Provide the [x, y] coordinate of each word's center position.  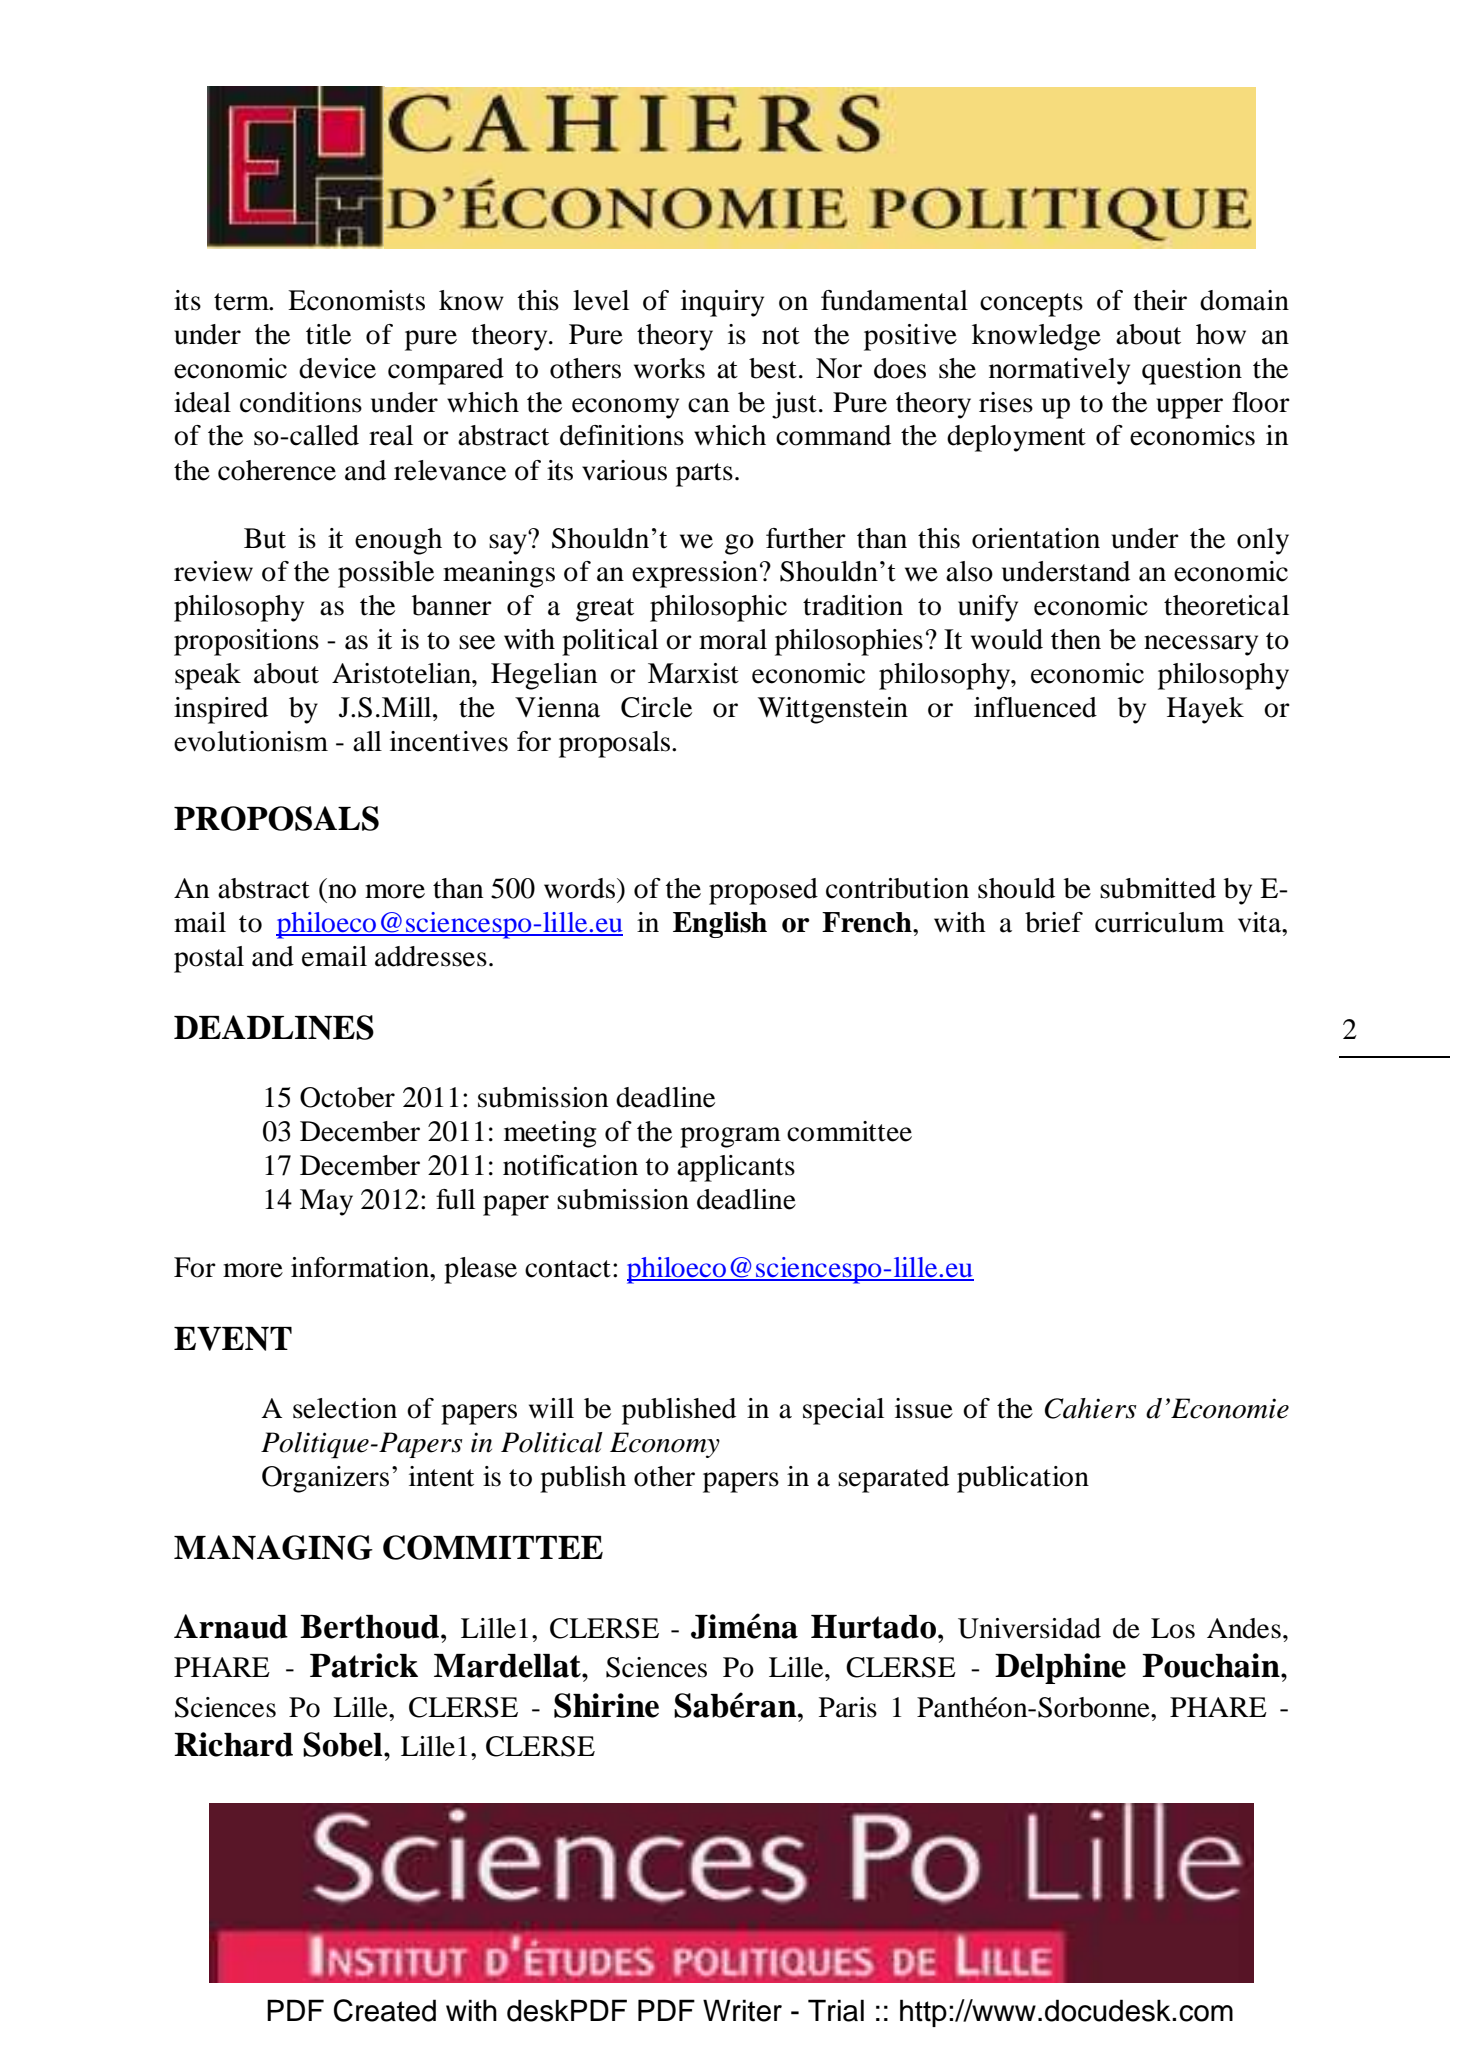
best [773, 368]
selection [345, 1408]
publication [1023, 1479]
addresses [431, 956]
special [843, 1411]
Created [385, 2010]
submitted [1158, 888]
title [328, 334]
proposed [763, 891]
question [1192, 371]
